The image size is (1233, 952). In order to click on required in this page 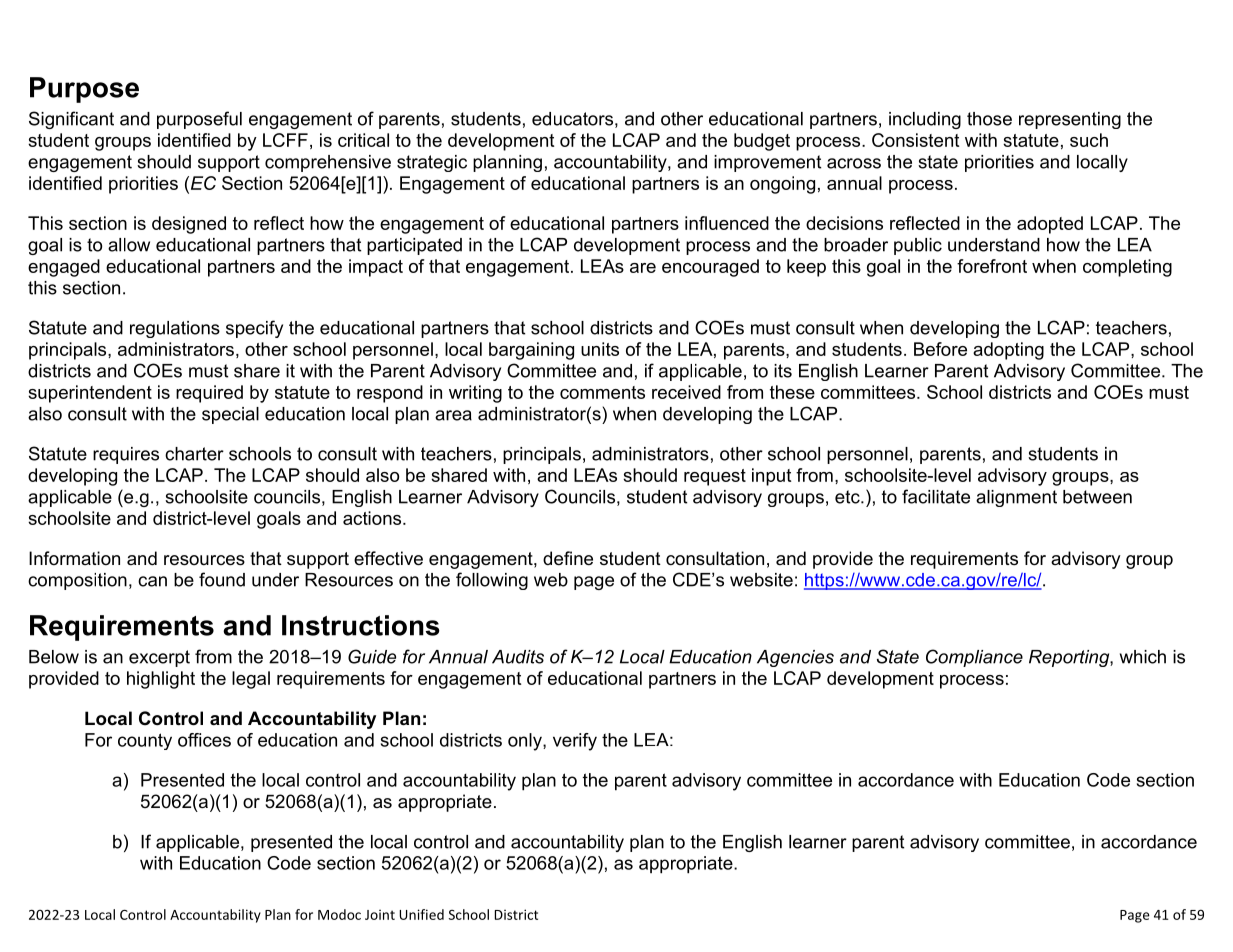, I will do `click(209, 394)`.
